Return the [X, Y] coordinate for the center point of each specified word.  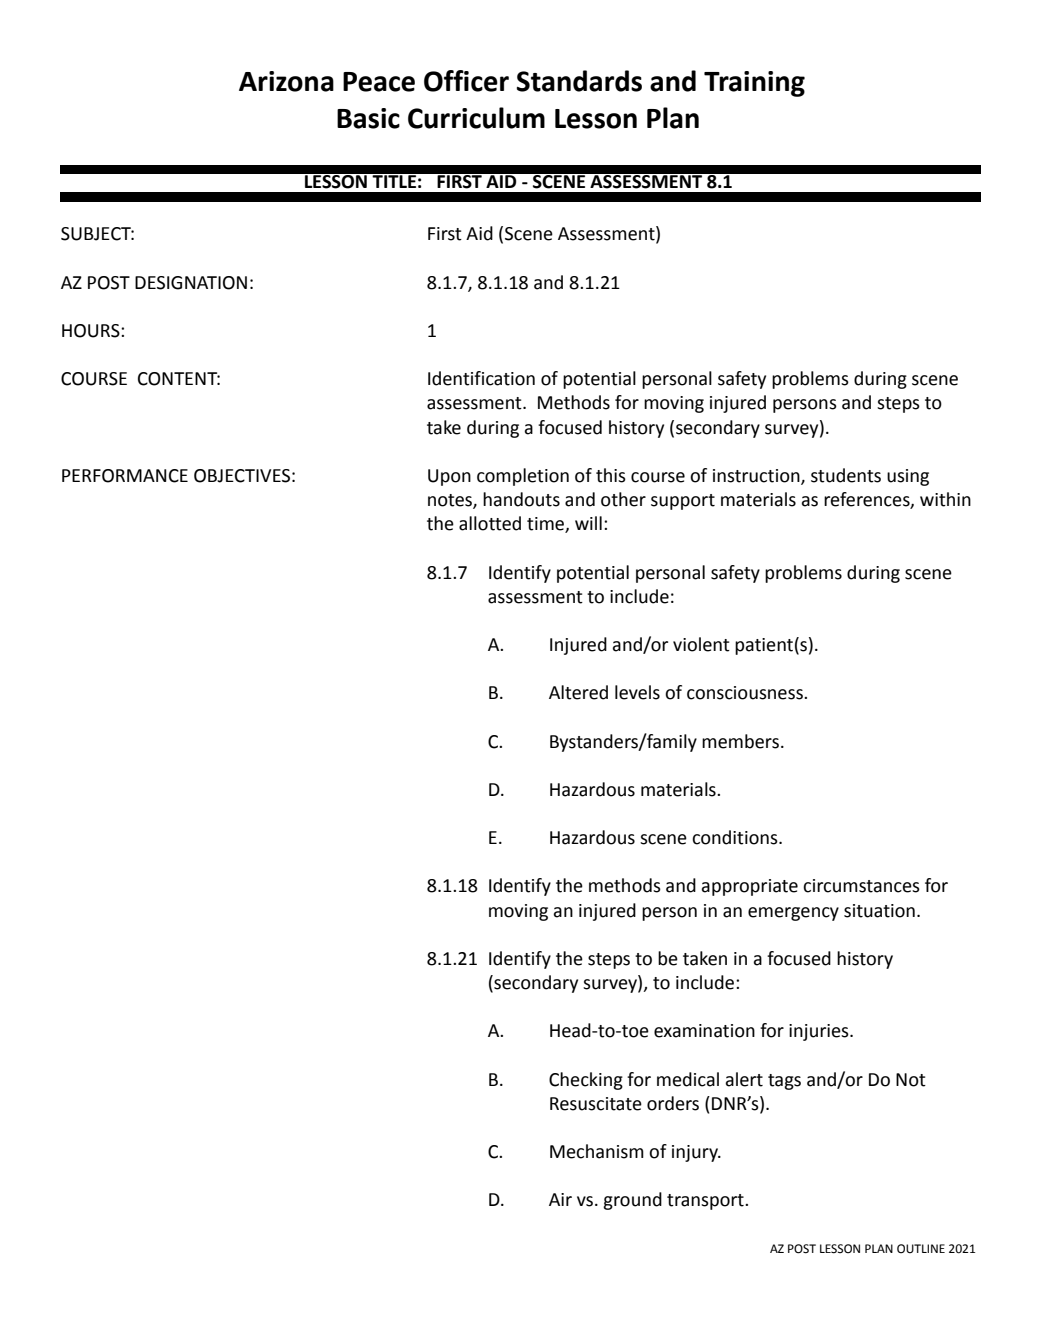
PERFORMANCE [125, 476]
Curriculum [476, 118]
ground [632, 1201]
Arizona [286, 81]
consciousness [746, 693]
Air [560, 1199]
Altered [578, 692]
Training [754, 84]
